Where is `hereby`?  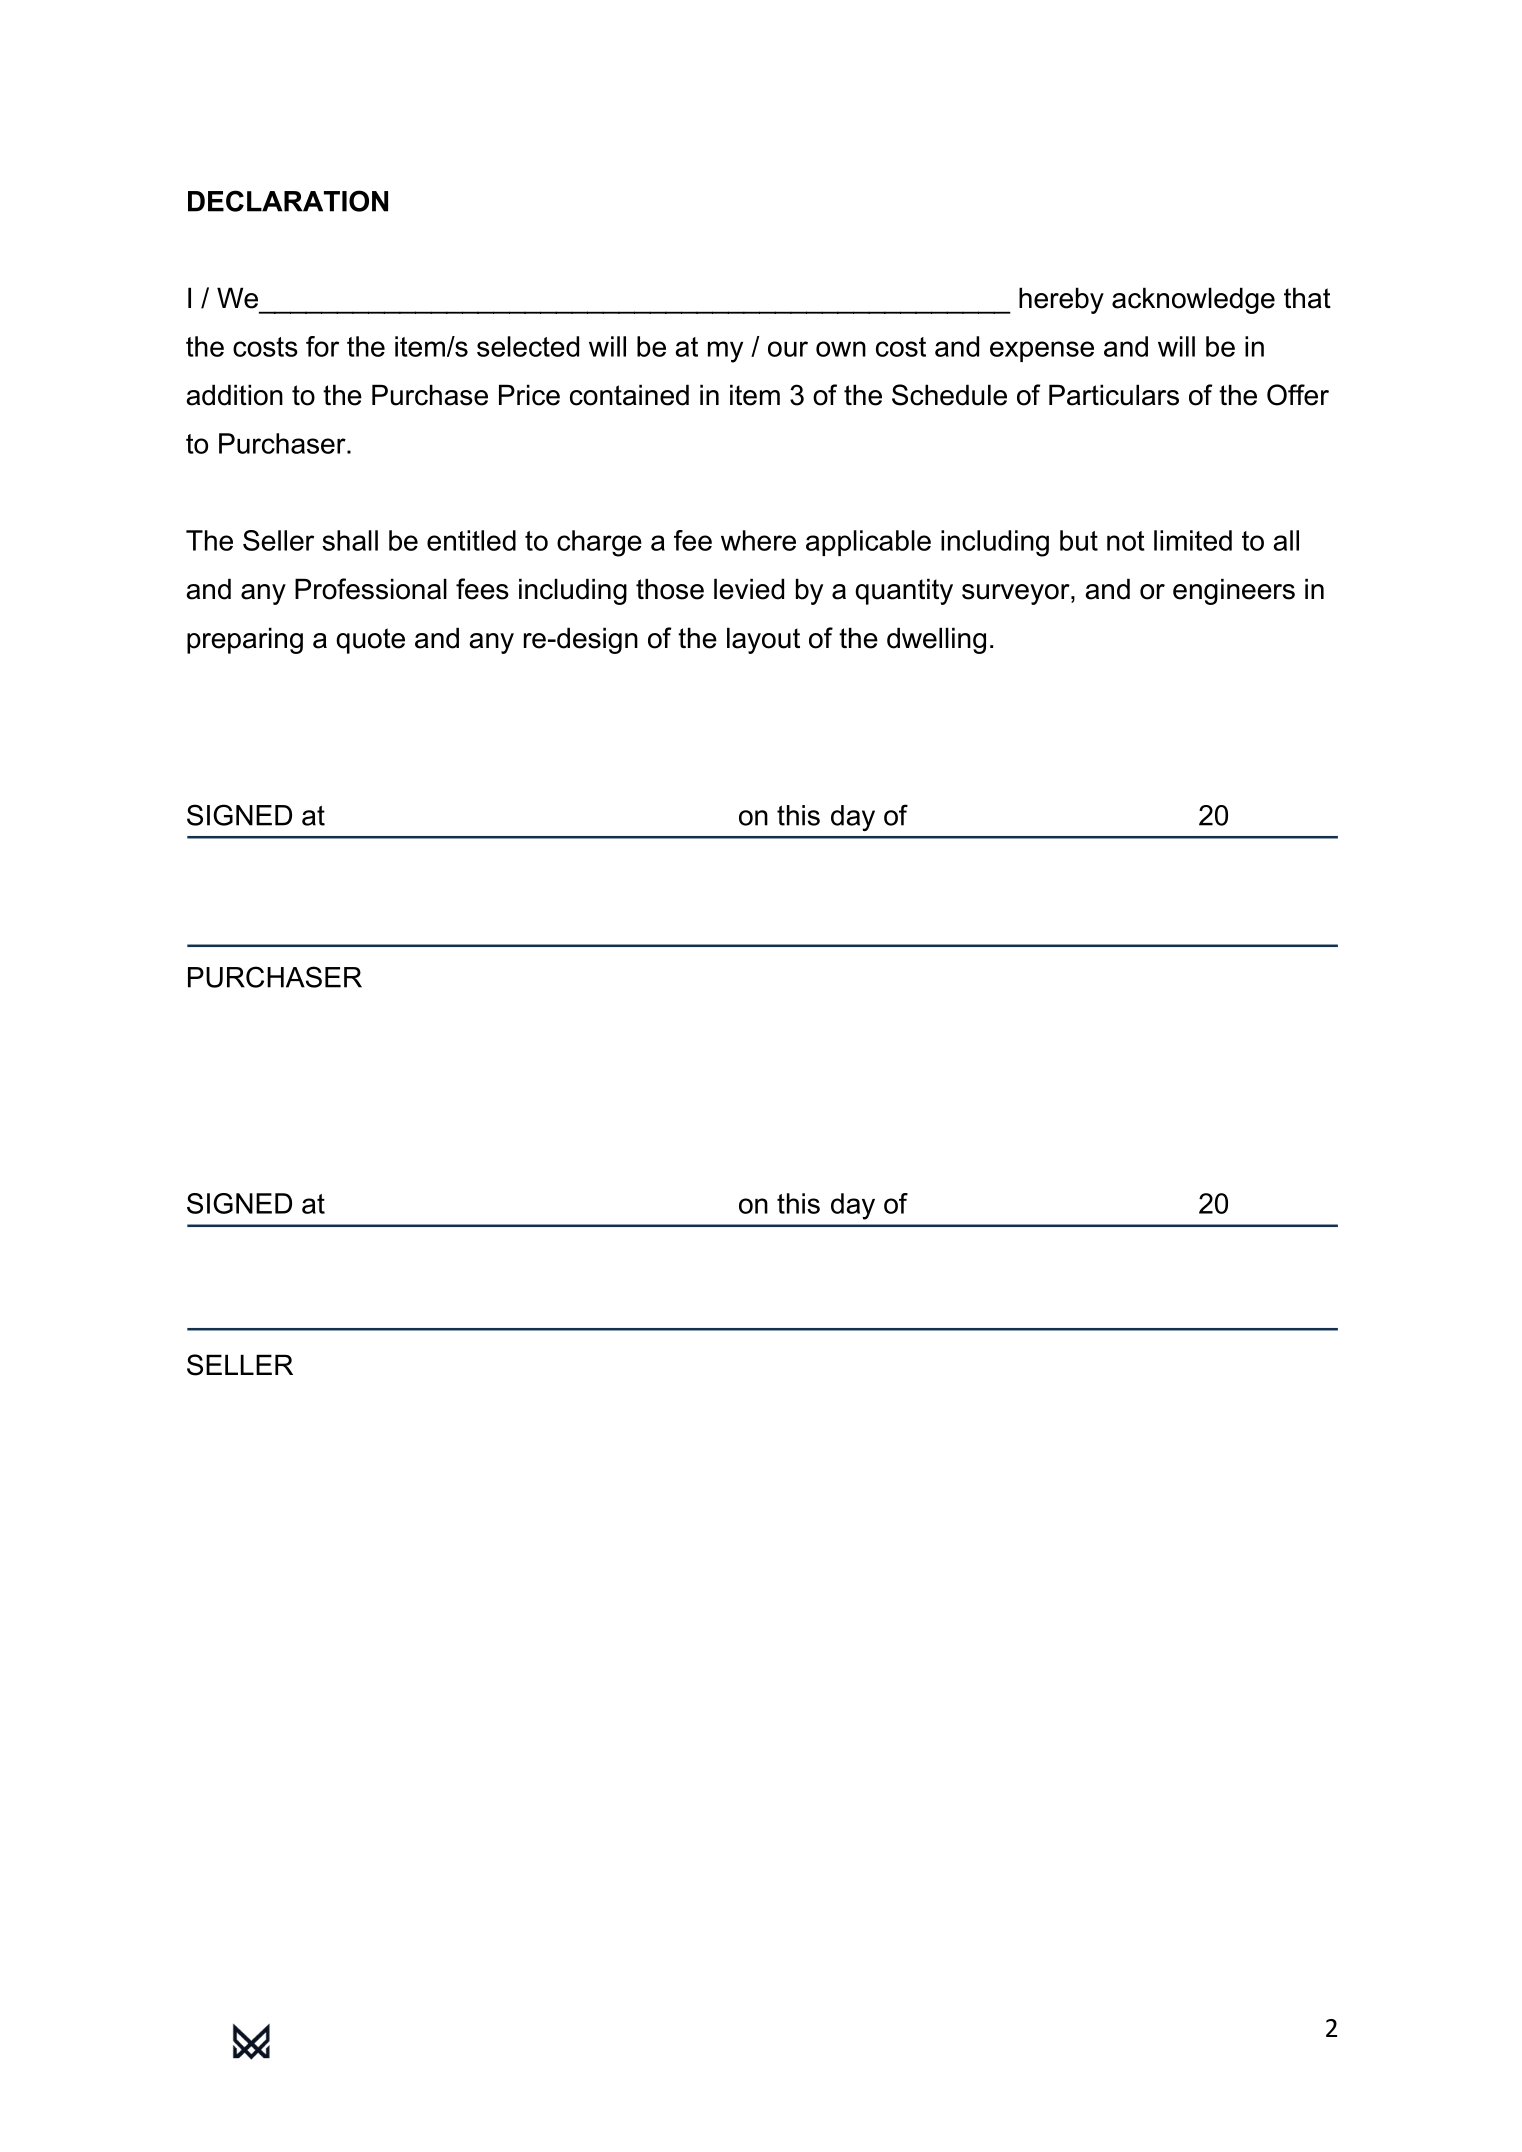
hereby is located at coordinates (1061, 300).
